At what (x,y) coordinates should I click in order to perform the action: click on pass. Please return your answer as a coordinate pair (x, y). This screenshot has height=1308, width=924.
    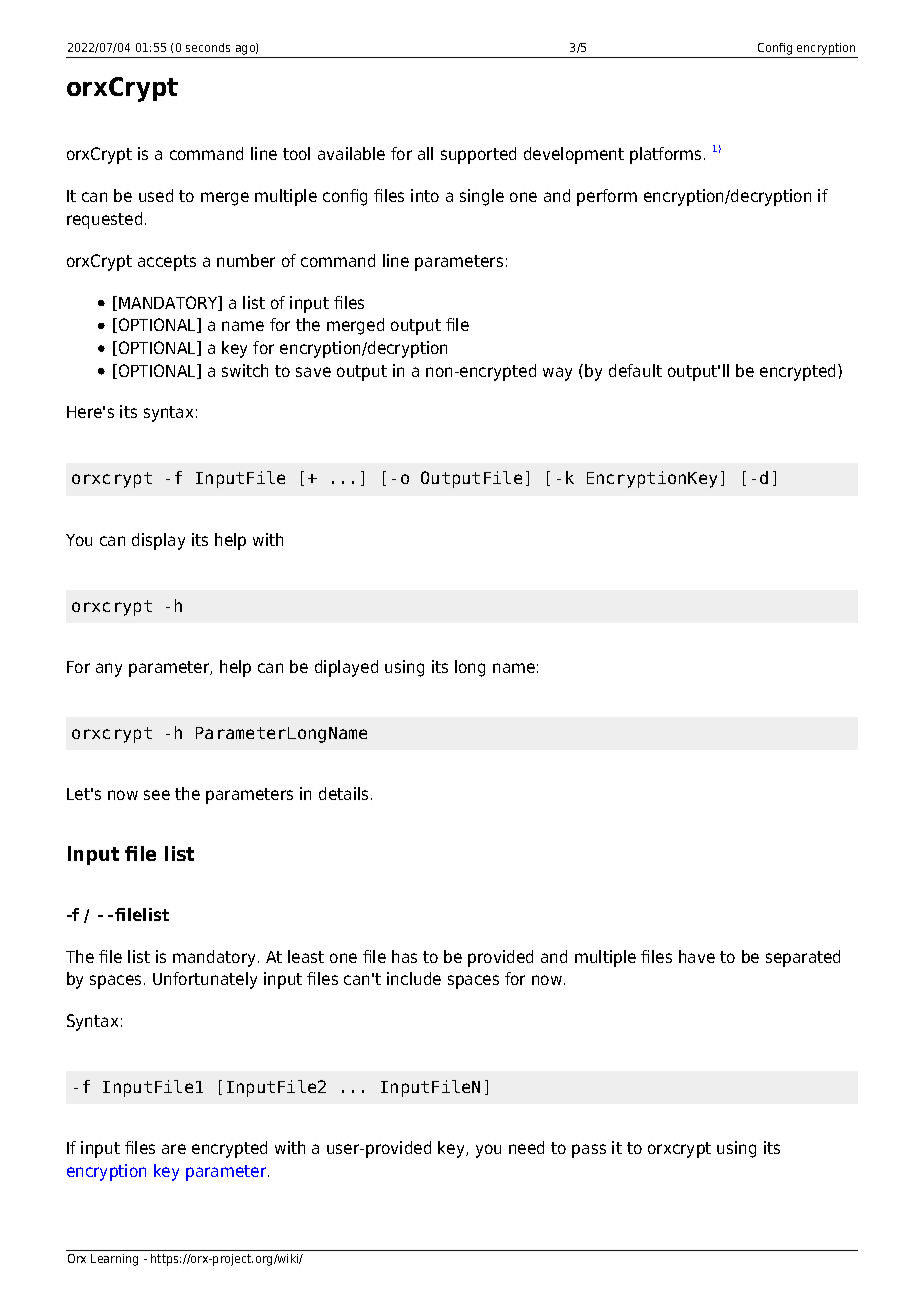
    Looking at the image, I should click on (589, 1151).
